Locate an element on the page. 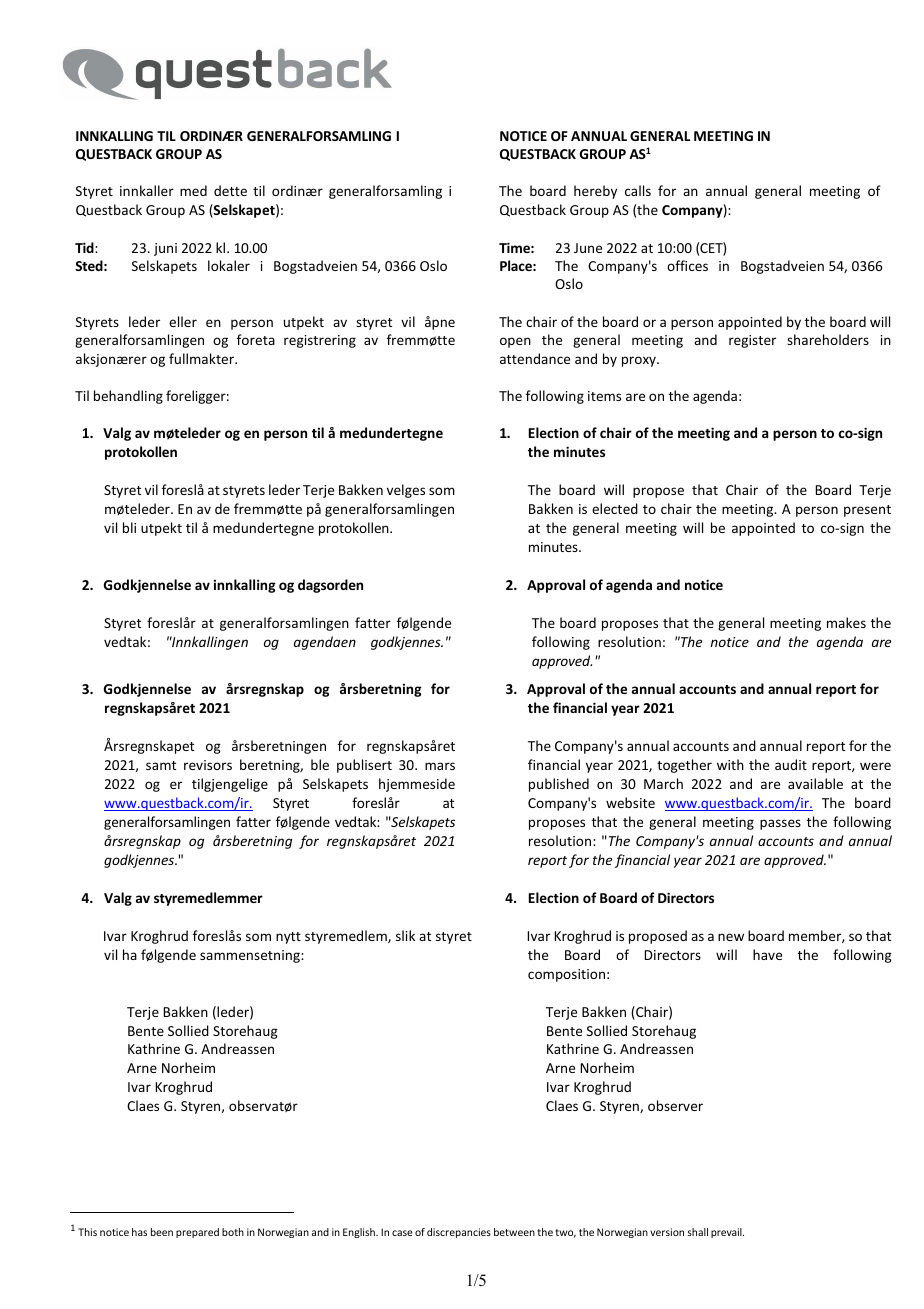  passes is located at coordinates (780, 824).
